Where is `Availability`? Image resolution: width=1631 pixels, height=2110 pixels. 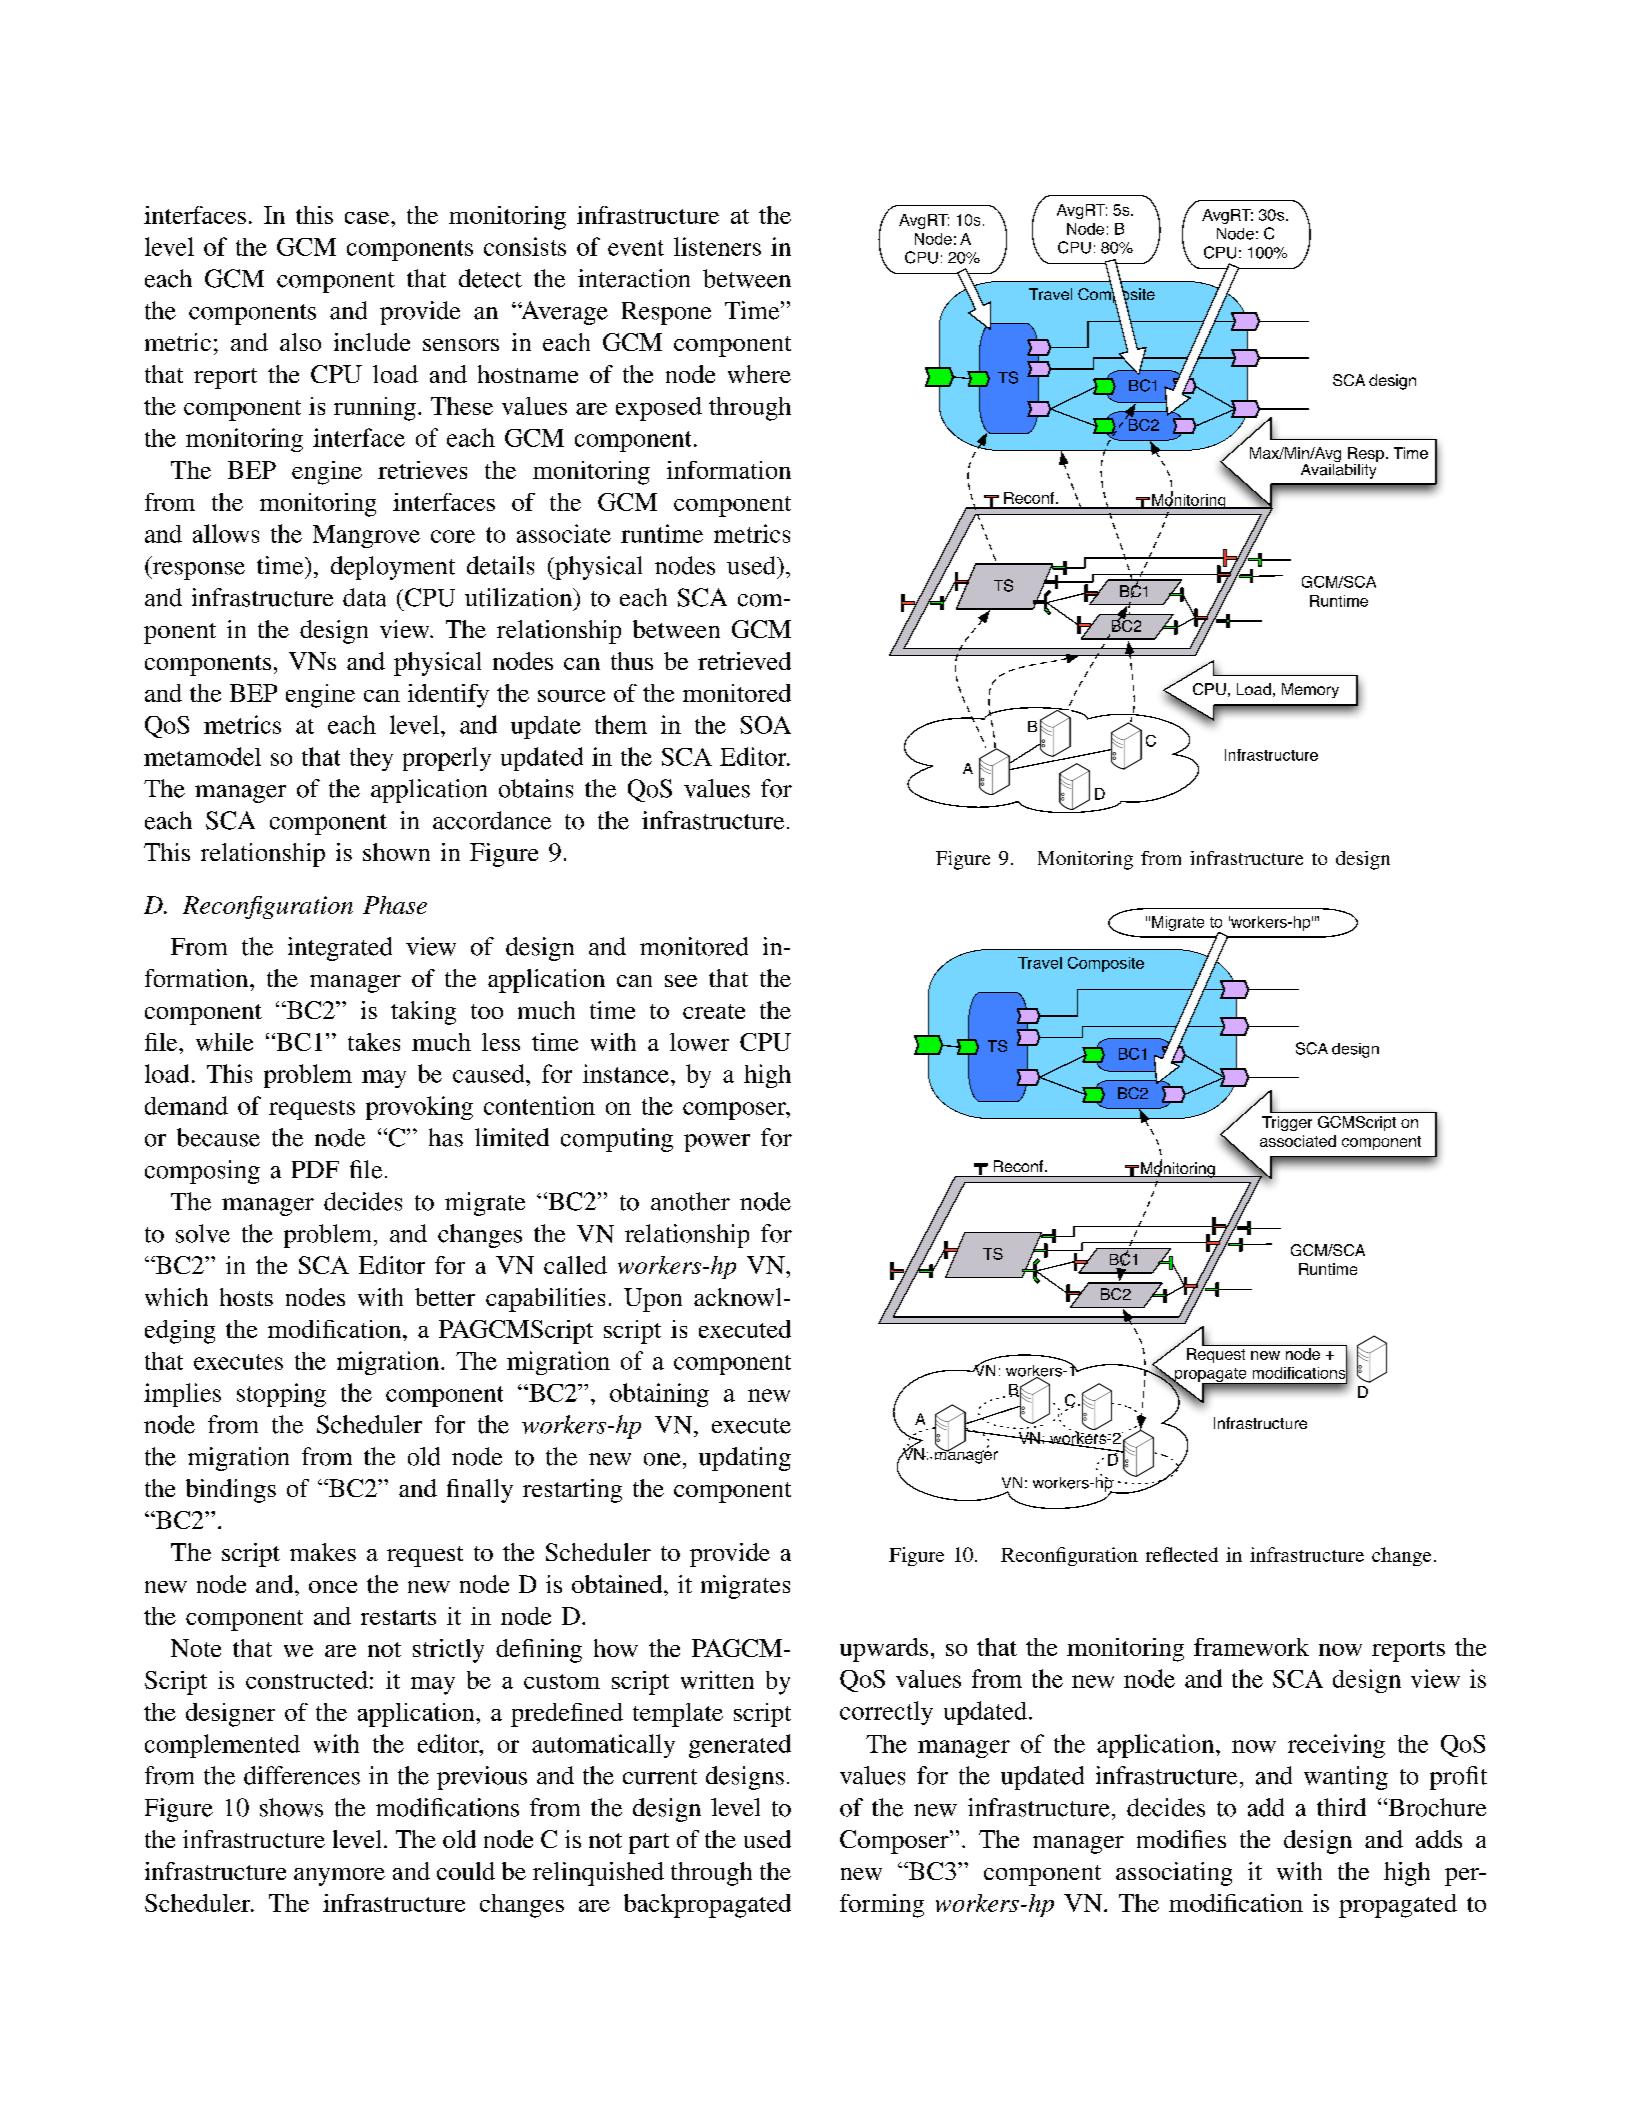 Availability is located at coordinates (1339, 470).
